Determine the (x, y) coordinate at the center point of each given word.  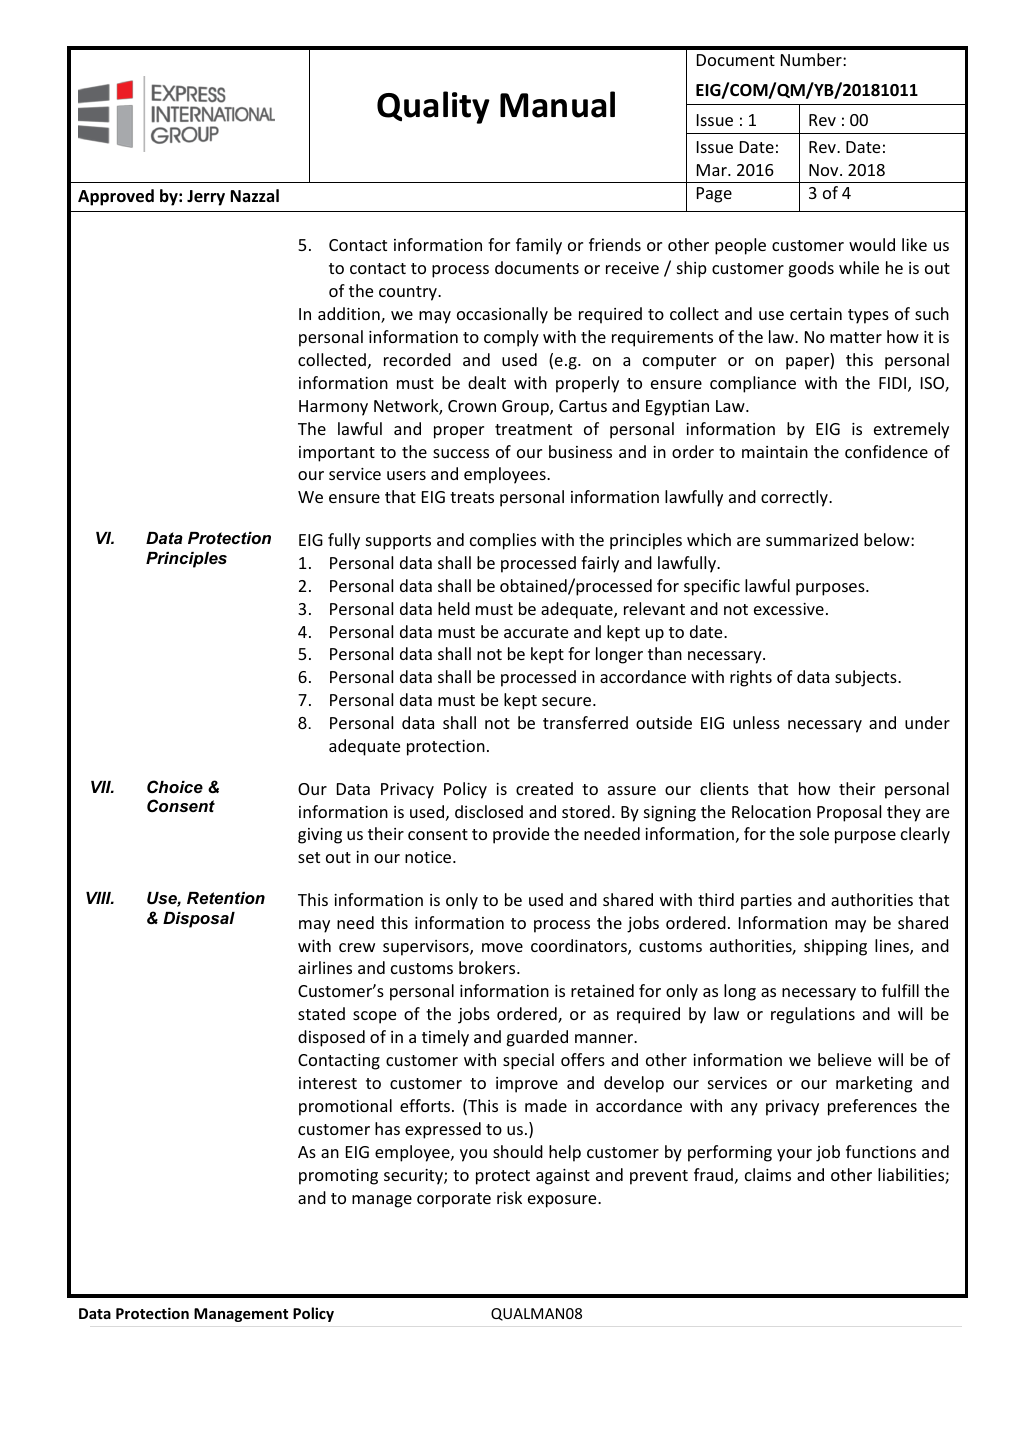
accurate (536, 632)
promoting (338, 1177)
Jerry (206, 198)
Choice (175, 787)
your (794, 1155)
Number (812, 59)
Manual (557, 104)
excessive (789, 609)
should (518, 1151)
